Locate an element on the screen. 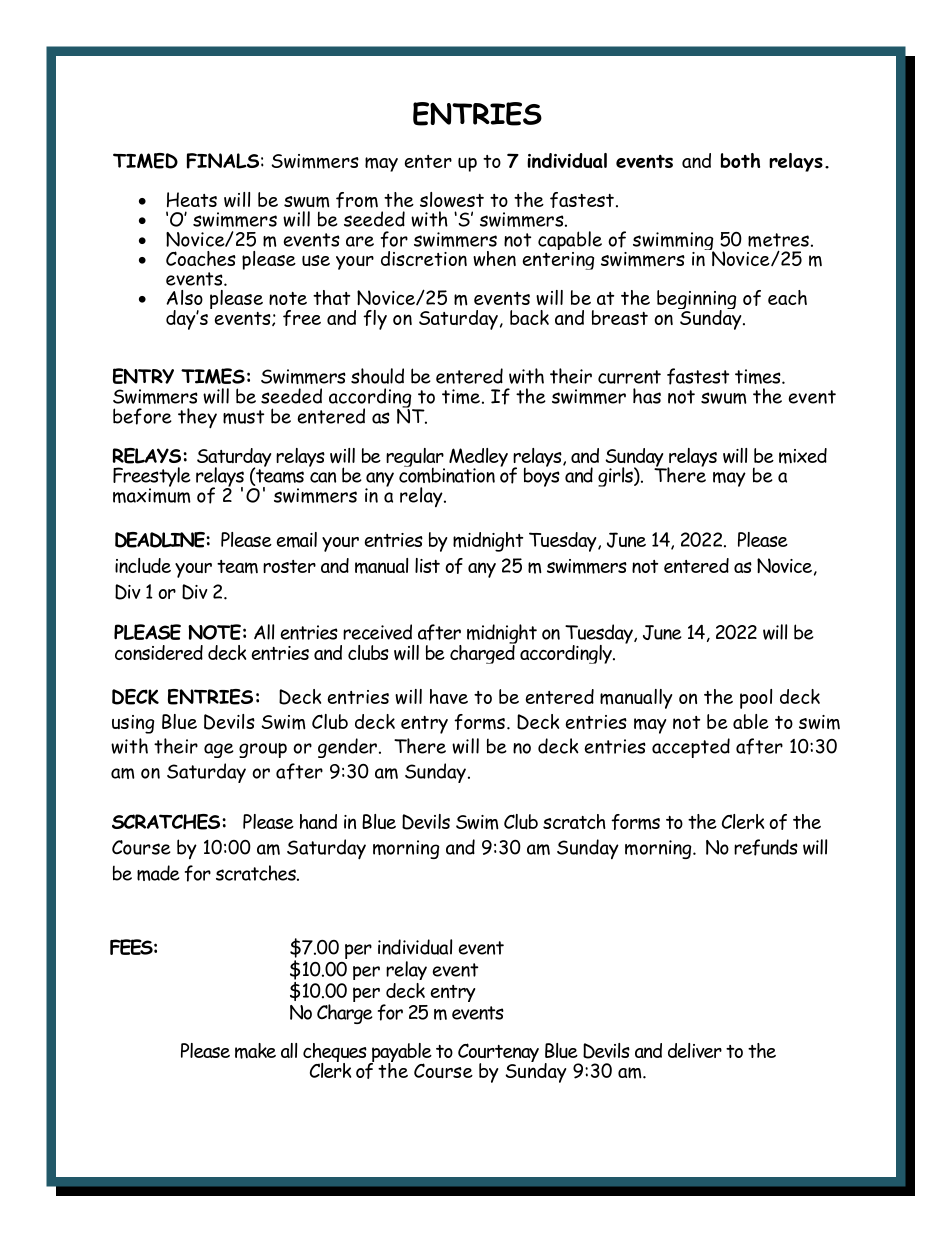 This screenshot has width=952, height=1233. make is located at coordinates (255, 1051).
